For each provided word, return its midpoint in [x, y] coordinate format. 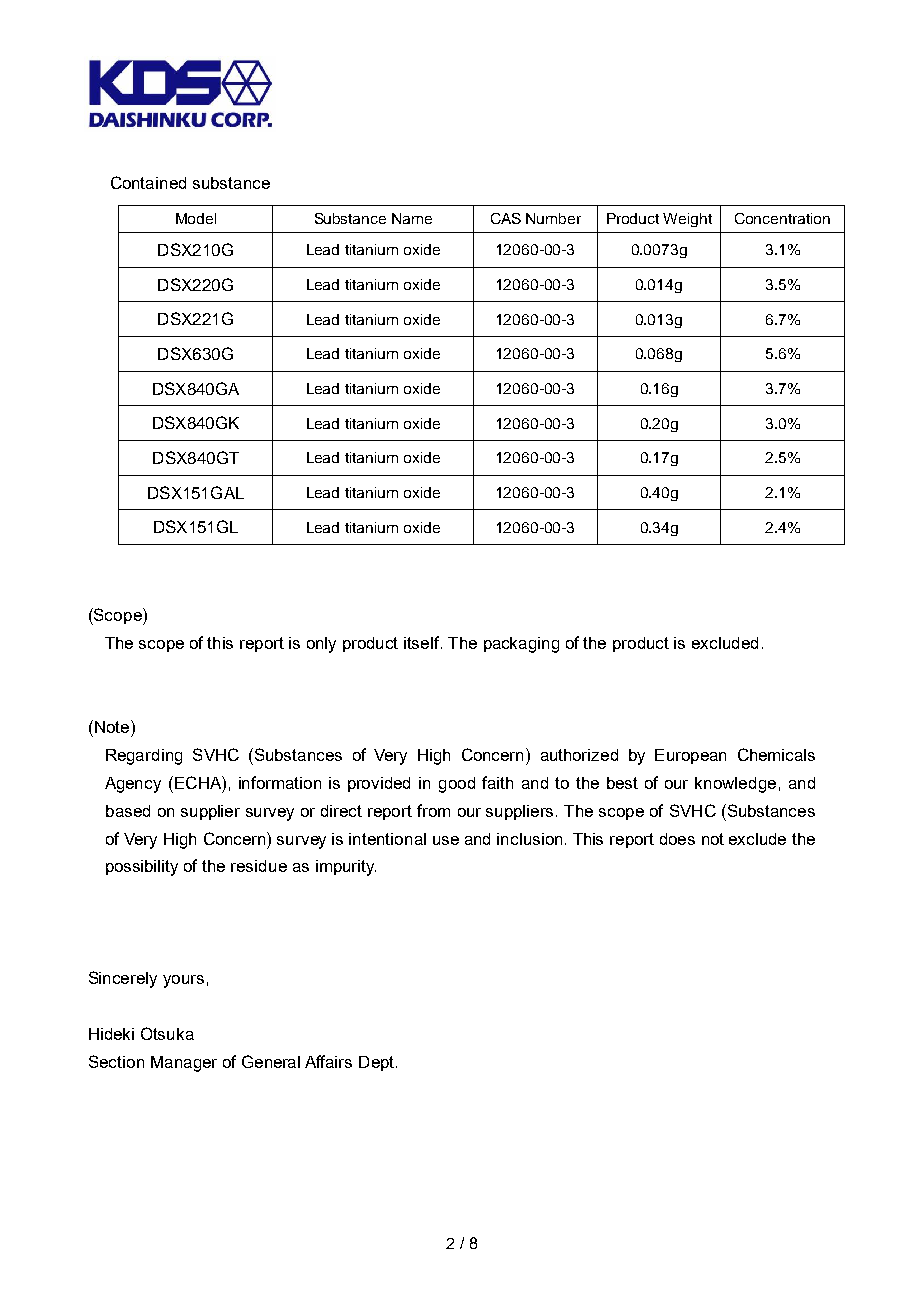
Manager [184, 1064]
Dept [378, 1063]
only [321, 645]
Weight [687, 220]
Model [196, 218]
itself [423, 642]
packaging [521, 645]
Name [412, 218]
